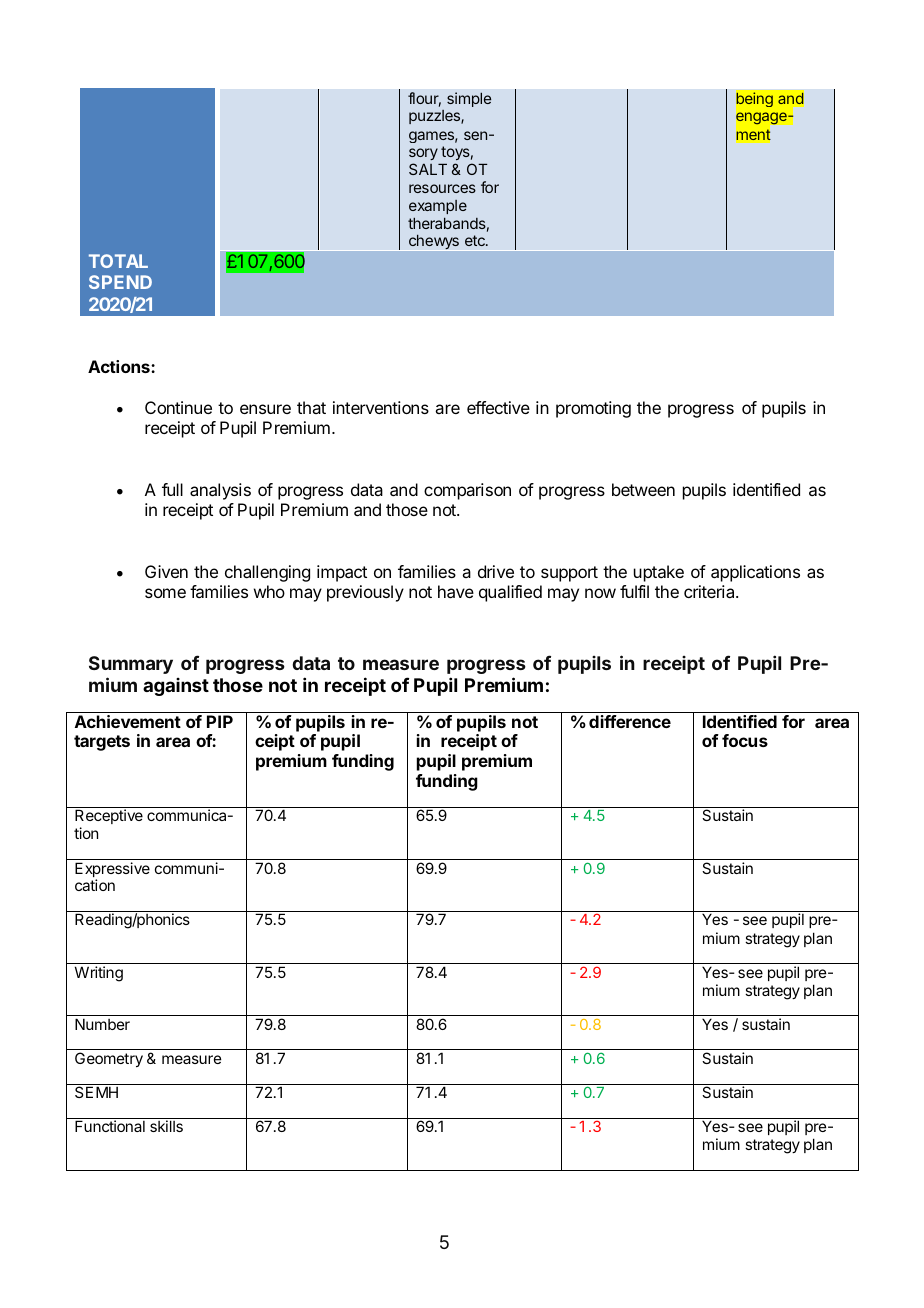 The height and width of the image is (1308, 924). What do you see at coordinates (593, 409) in the image?
I see `promoting` at bounding box center [593, 409].
